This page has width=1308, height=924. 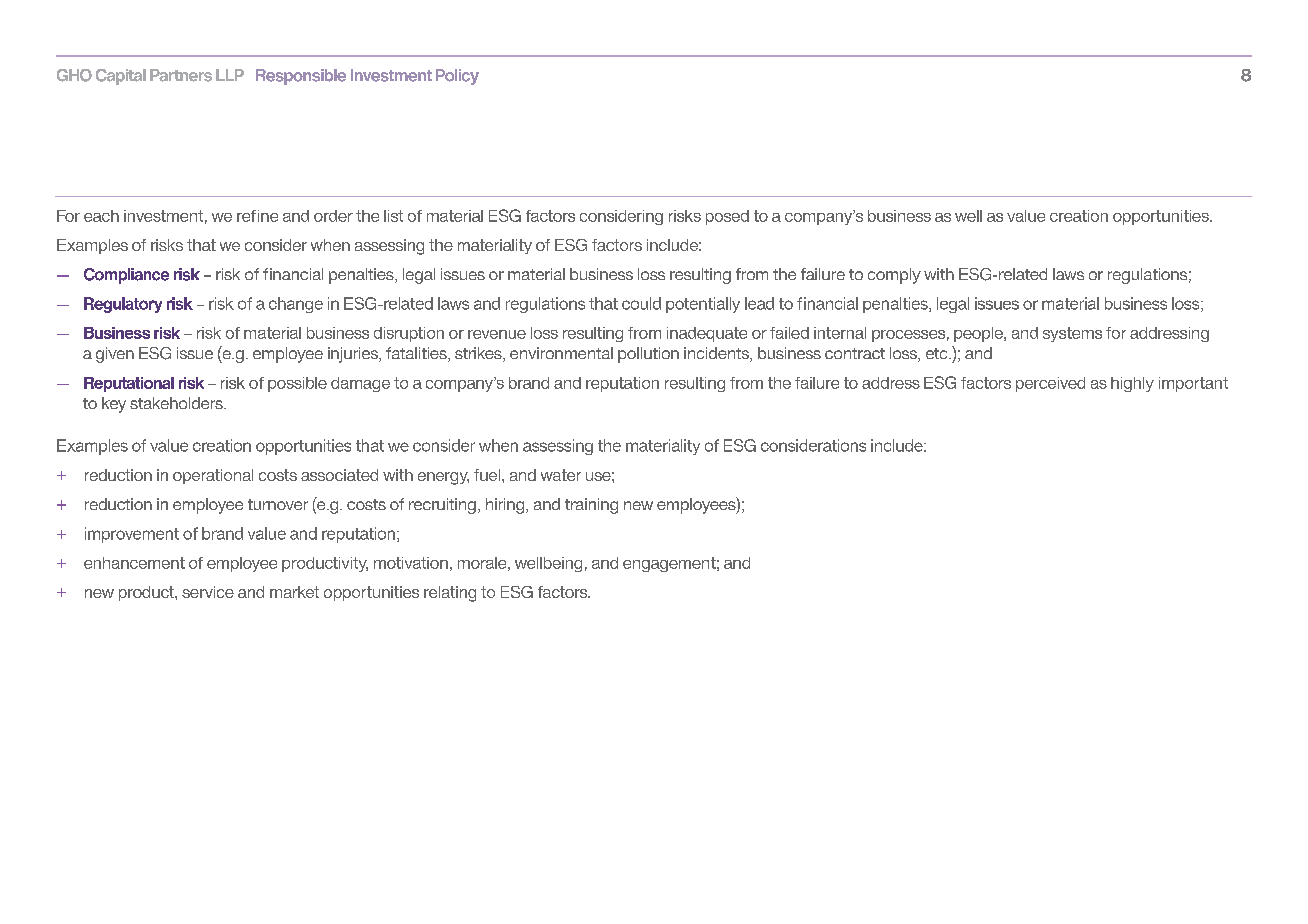 I want to click on could, so click(x=641, y=303).
